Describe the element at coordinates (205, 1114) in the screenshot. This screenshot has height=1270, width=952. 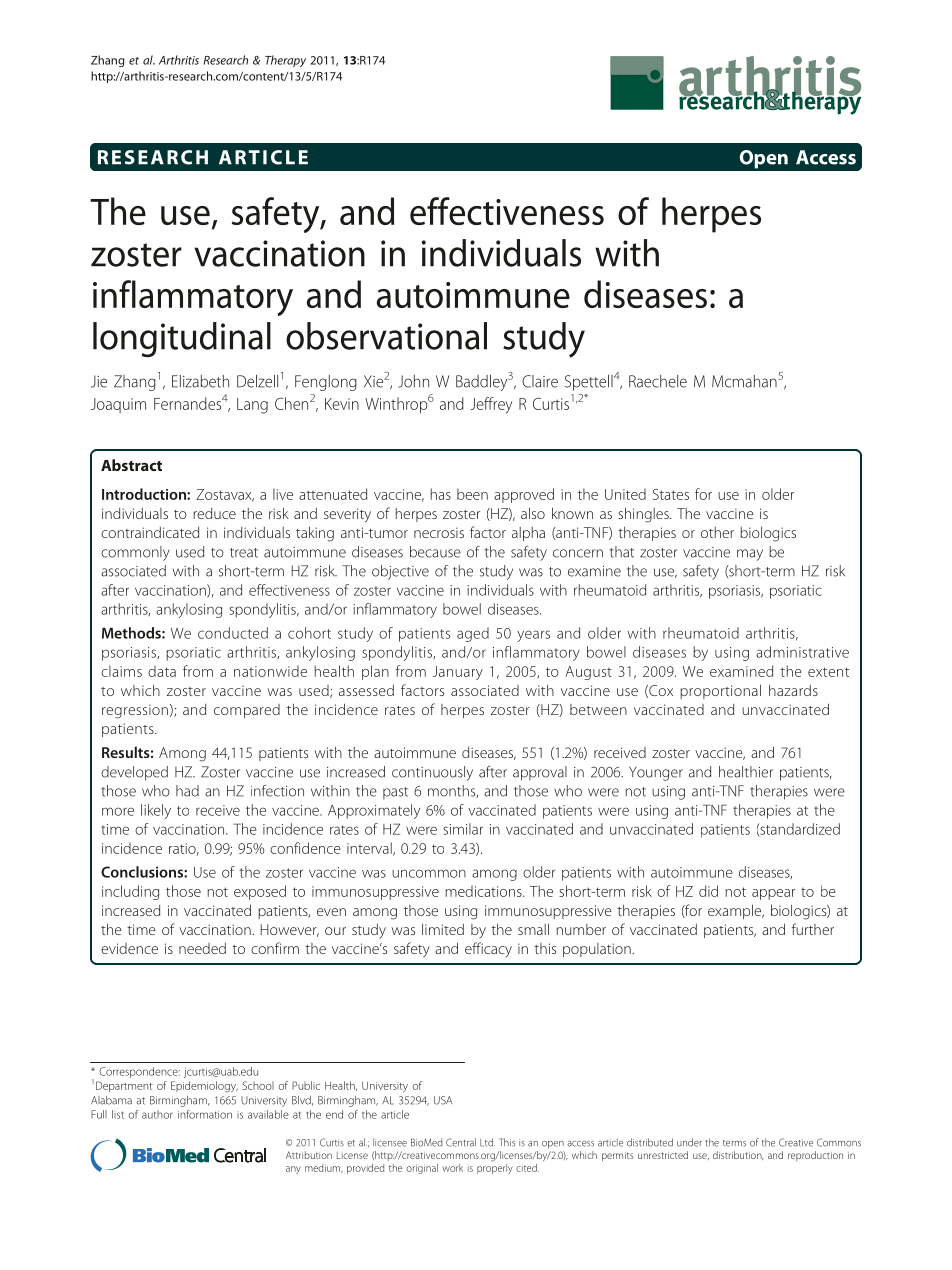
I see `information` at that location.
